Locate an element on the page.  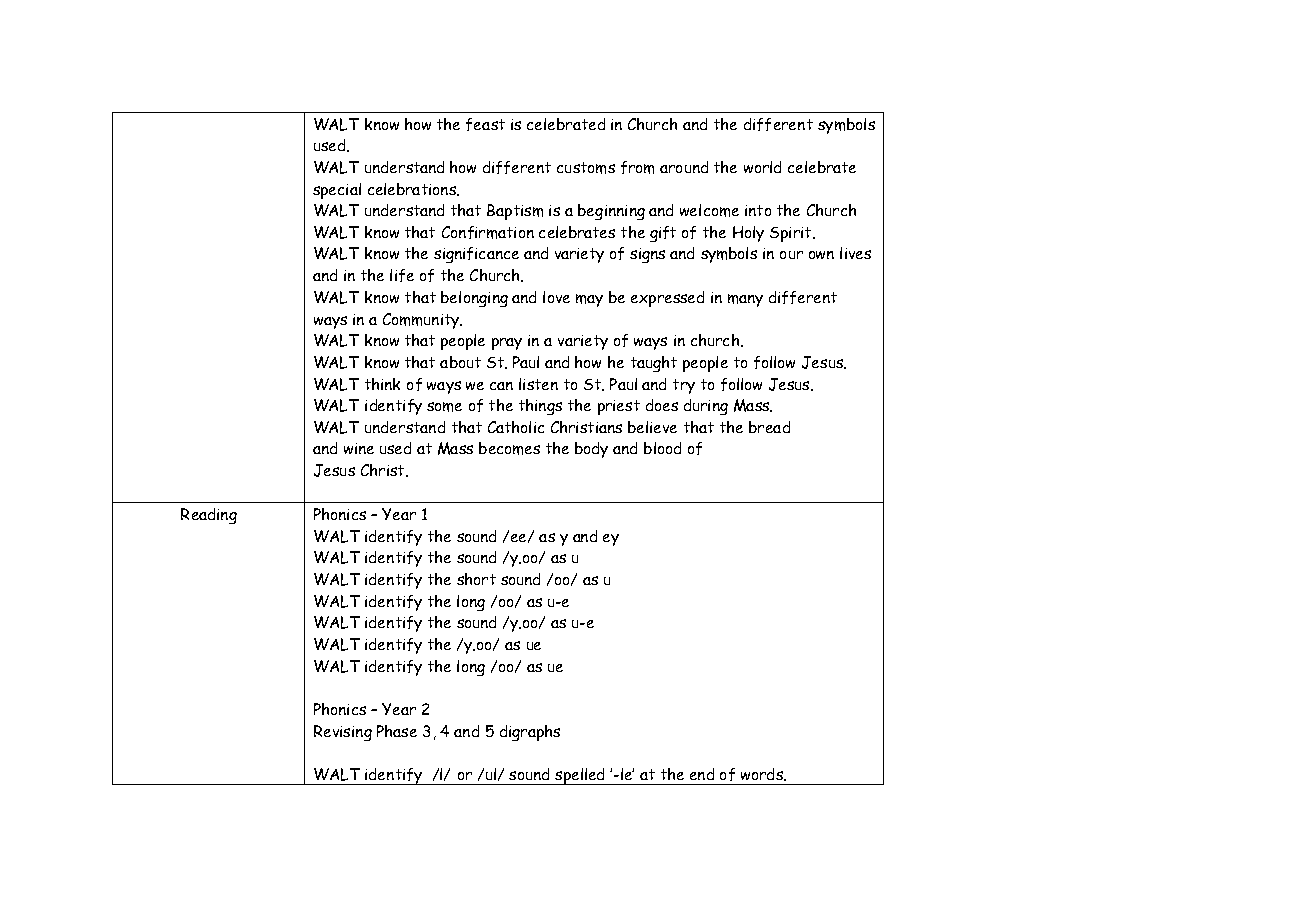
Revising is located at coordinates (343, 733).
